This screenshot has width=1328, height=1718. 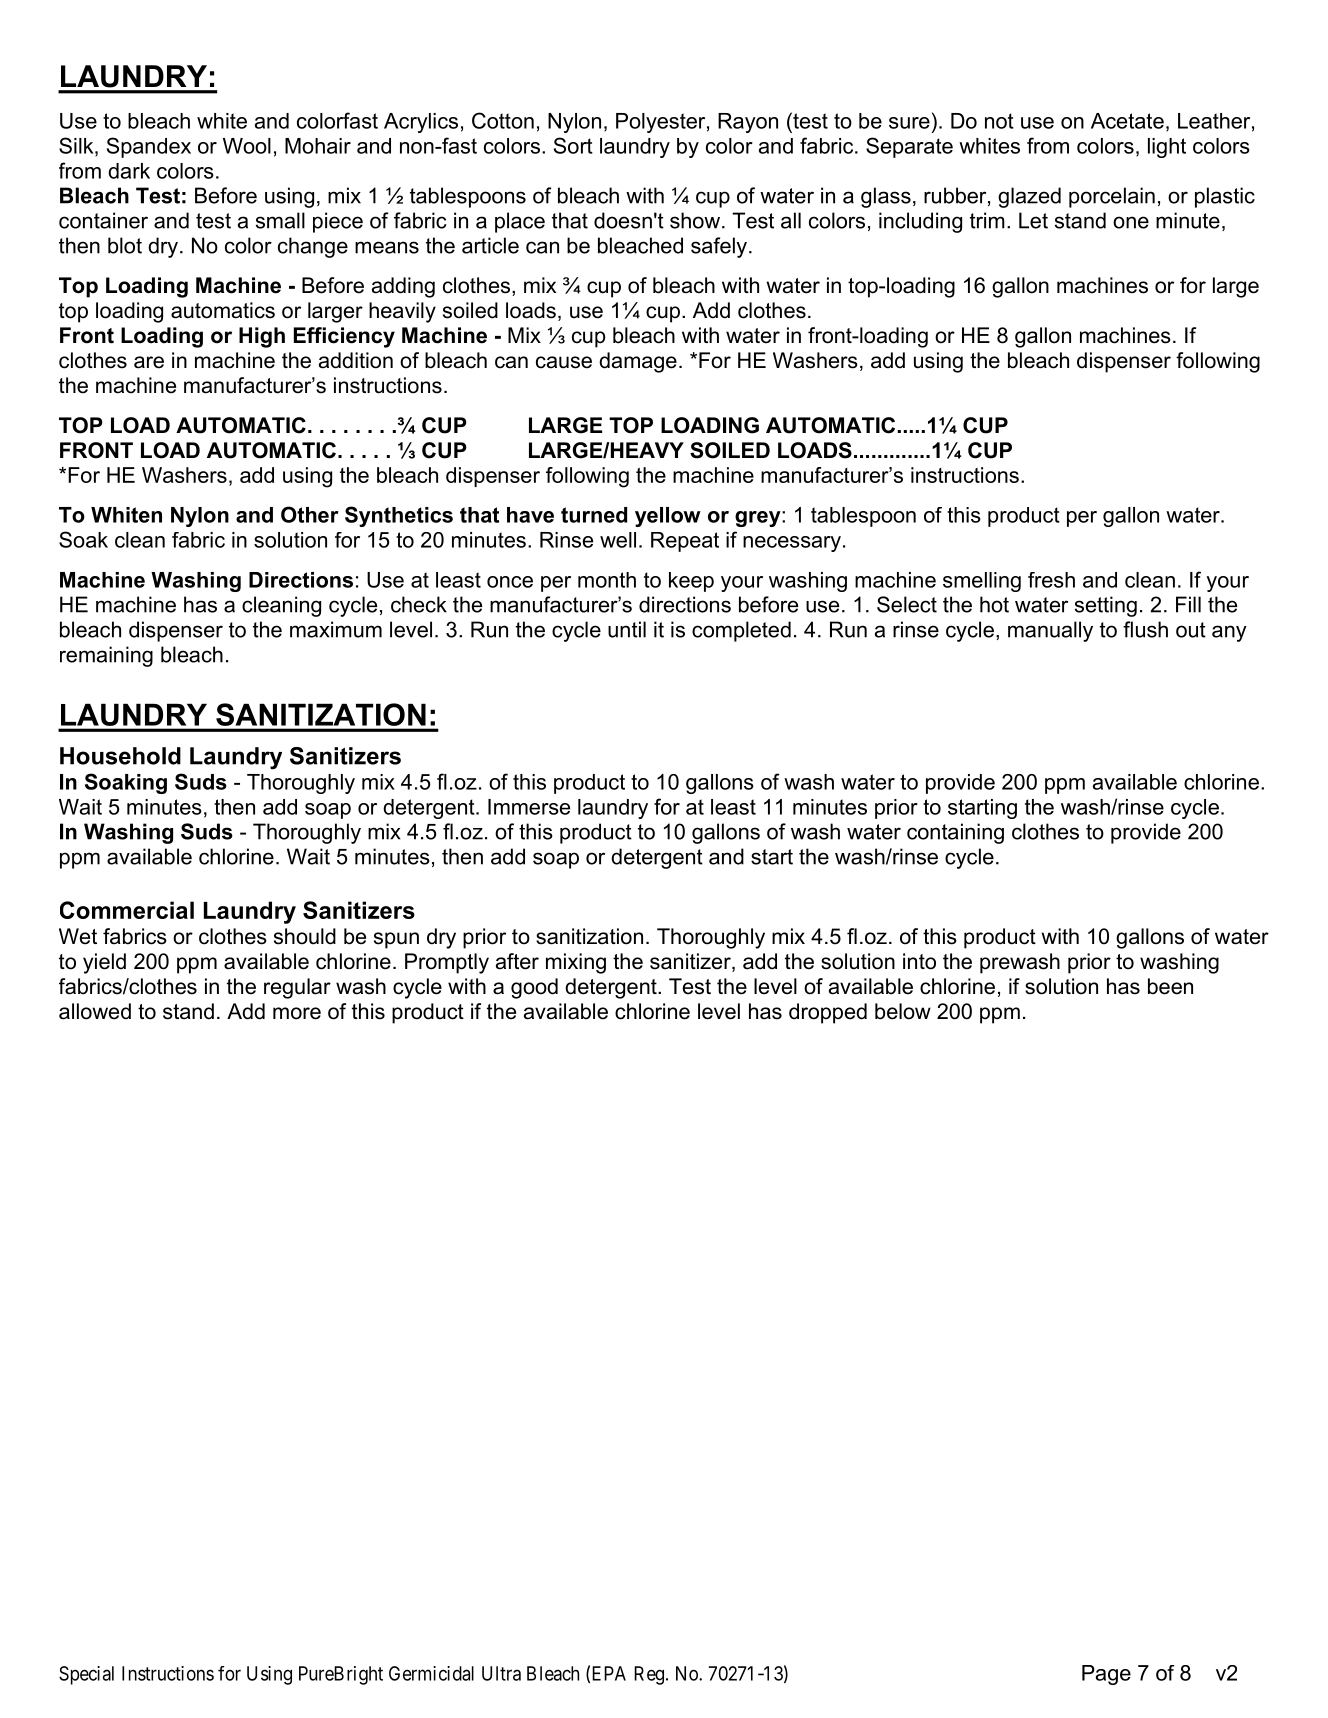 I want to click on Special, so click(x=86, y=1675).
